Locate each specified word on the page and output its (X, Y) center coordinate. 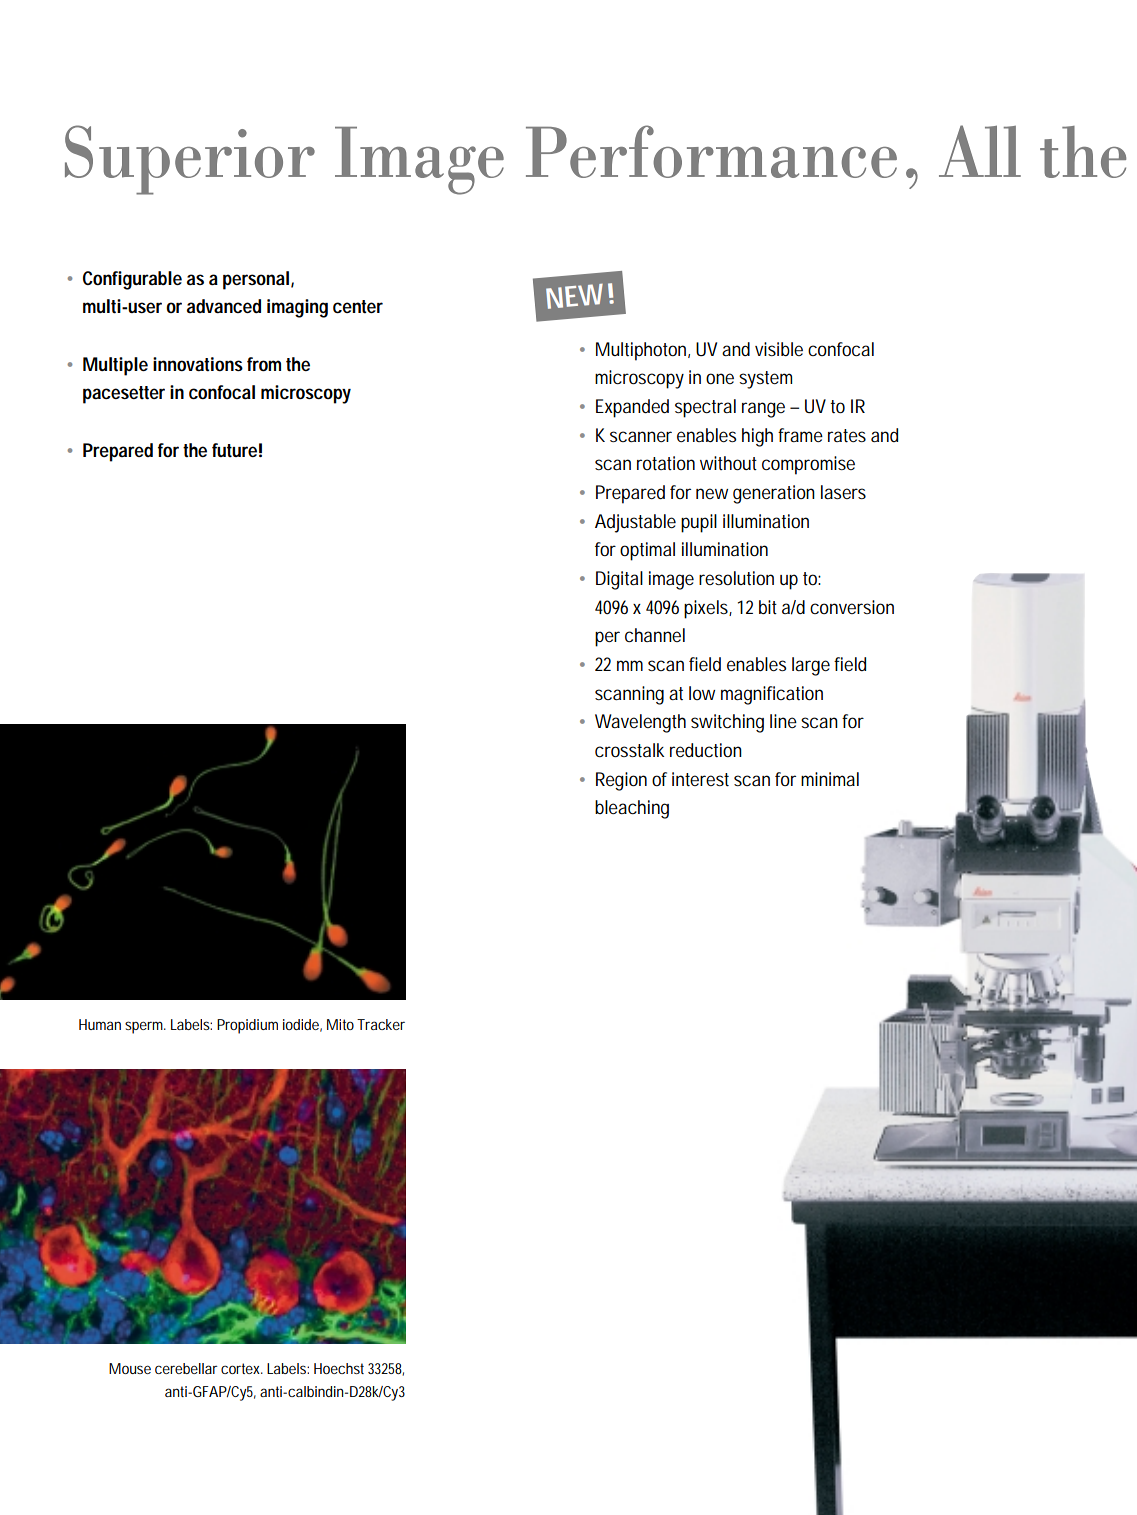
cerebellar (186, 1368)
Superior (190, 160)
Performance (711, 151)
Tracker (381, 1024)
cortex (242, 1368)
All (980, 151)
